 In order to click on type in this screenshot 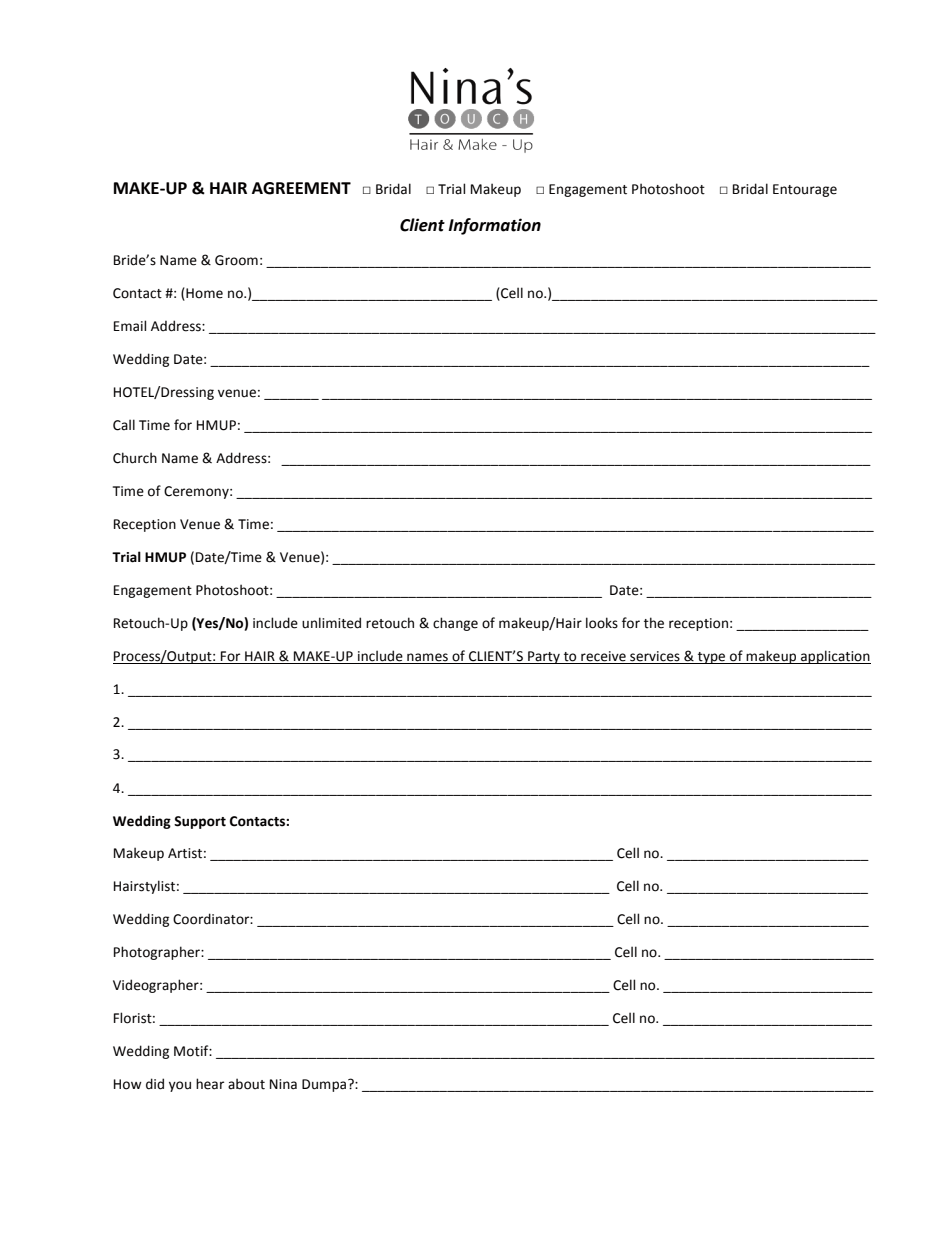, I will do `click(712, 658)`.
